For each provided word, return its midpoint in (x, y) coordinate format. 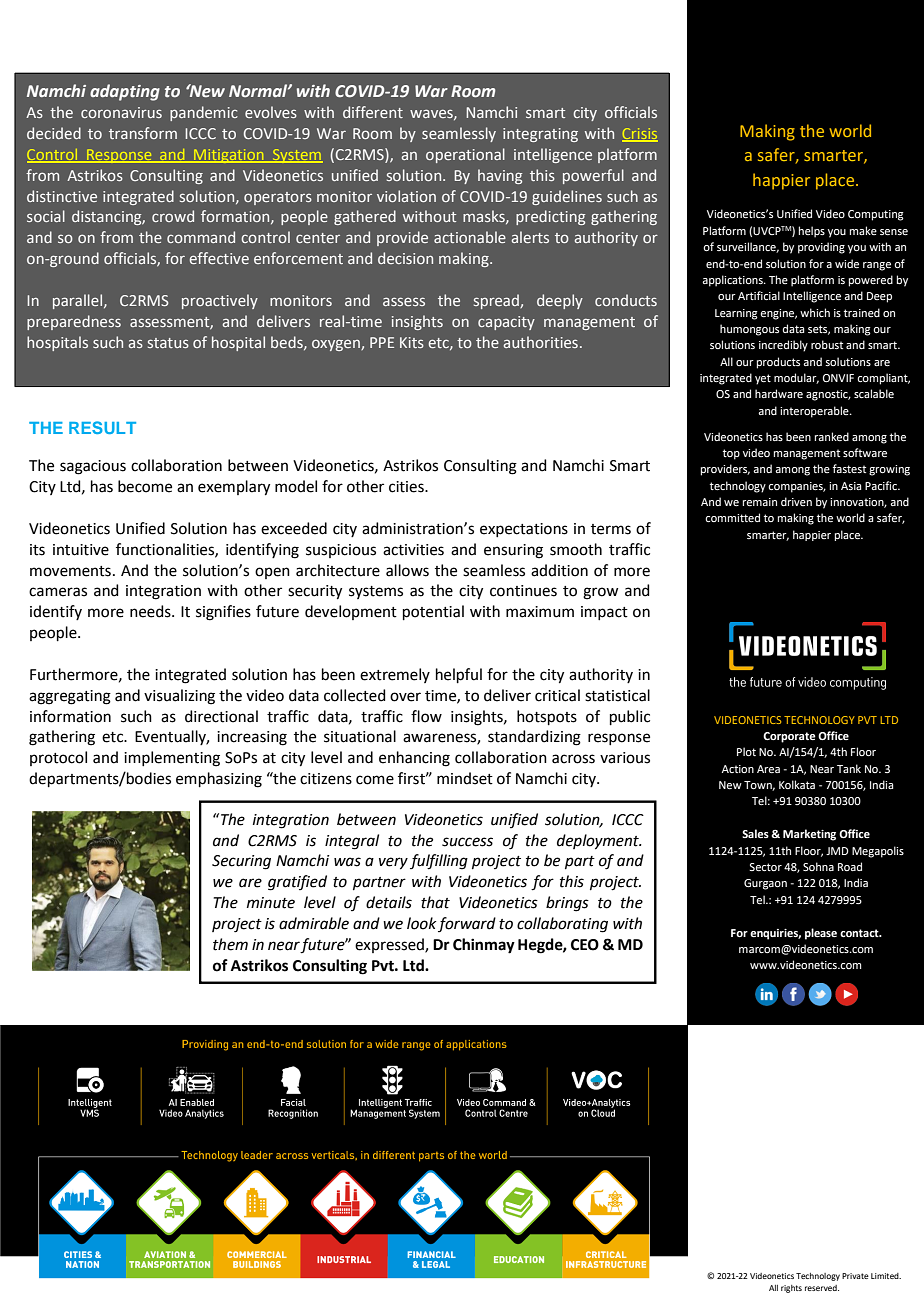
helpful (459, 675)
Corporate (789, 737)
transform (143, 133)
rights (791, 1289)
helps (812, 232)
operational (465, 155)
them (230, 944)
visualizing (179, 697)
